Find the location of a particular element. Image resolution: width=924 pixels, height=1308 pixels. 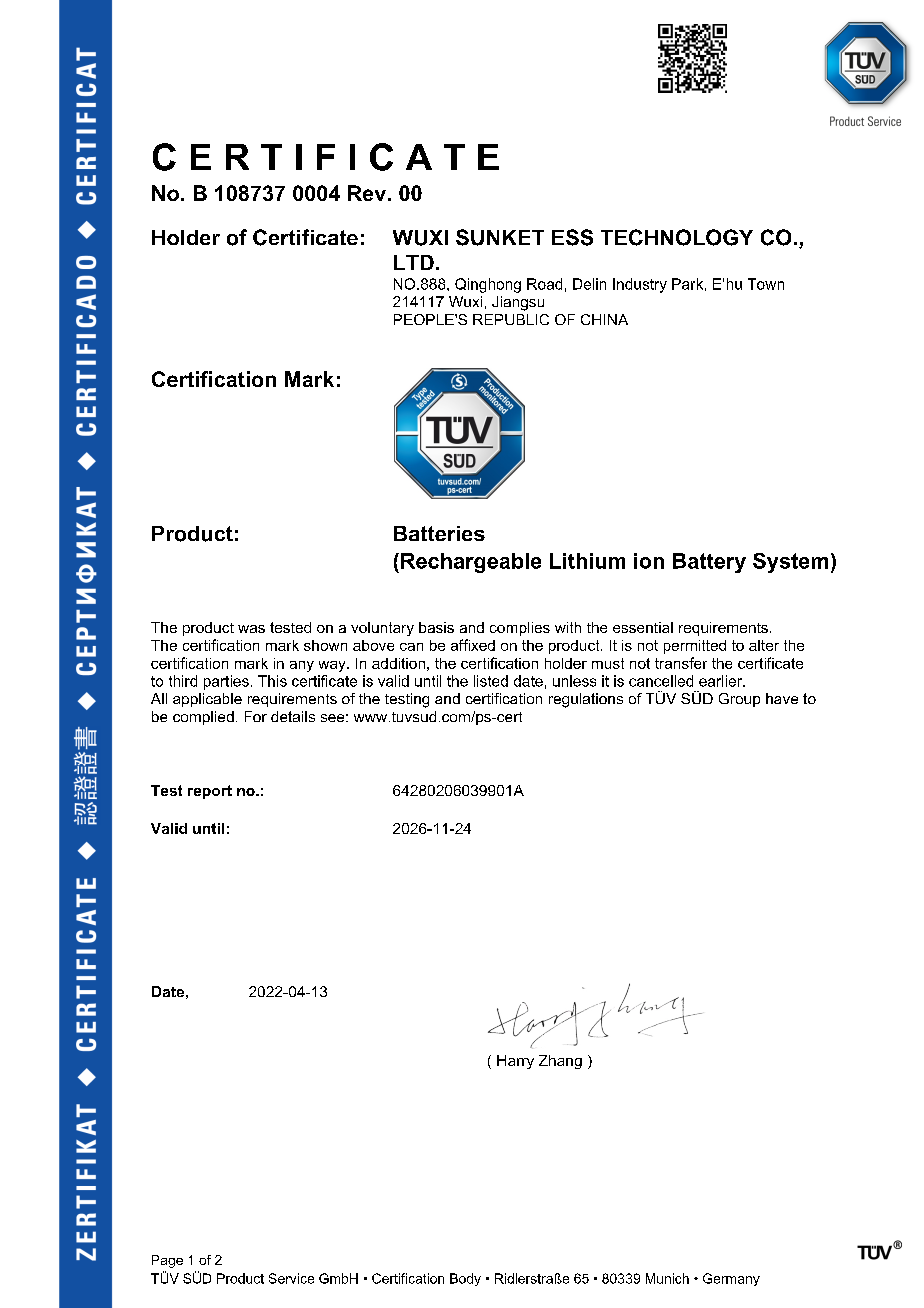

TECHNOLOGY is located at coordinates (677, 237).
